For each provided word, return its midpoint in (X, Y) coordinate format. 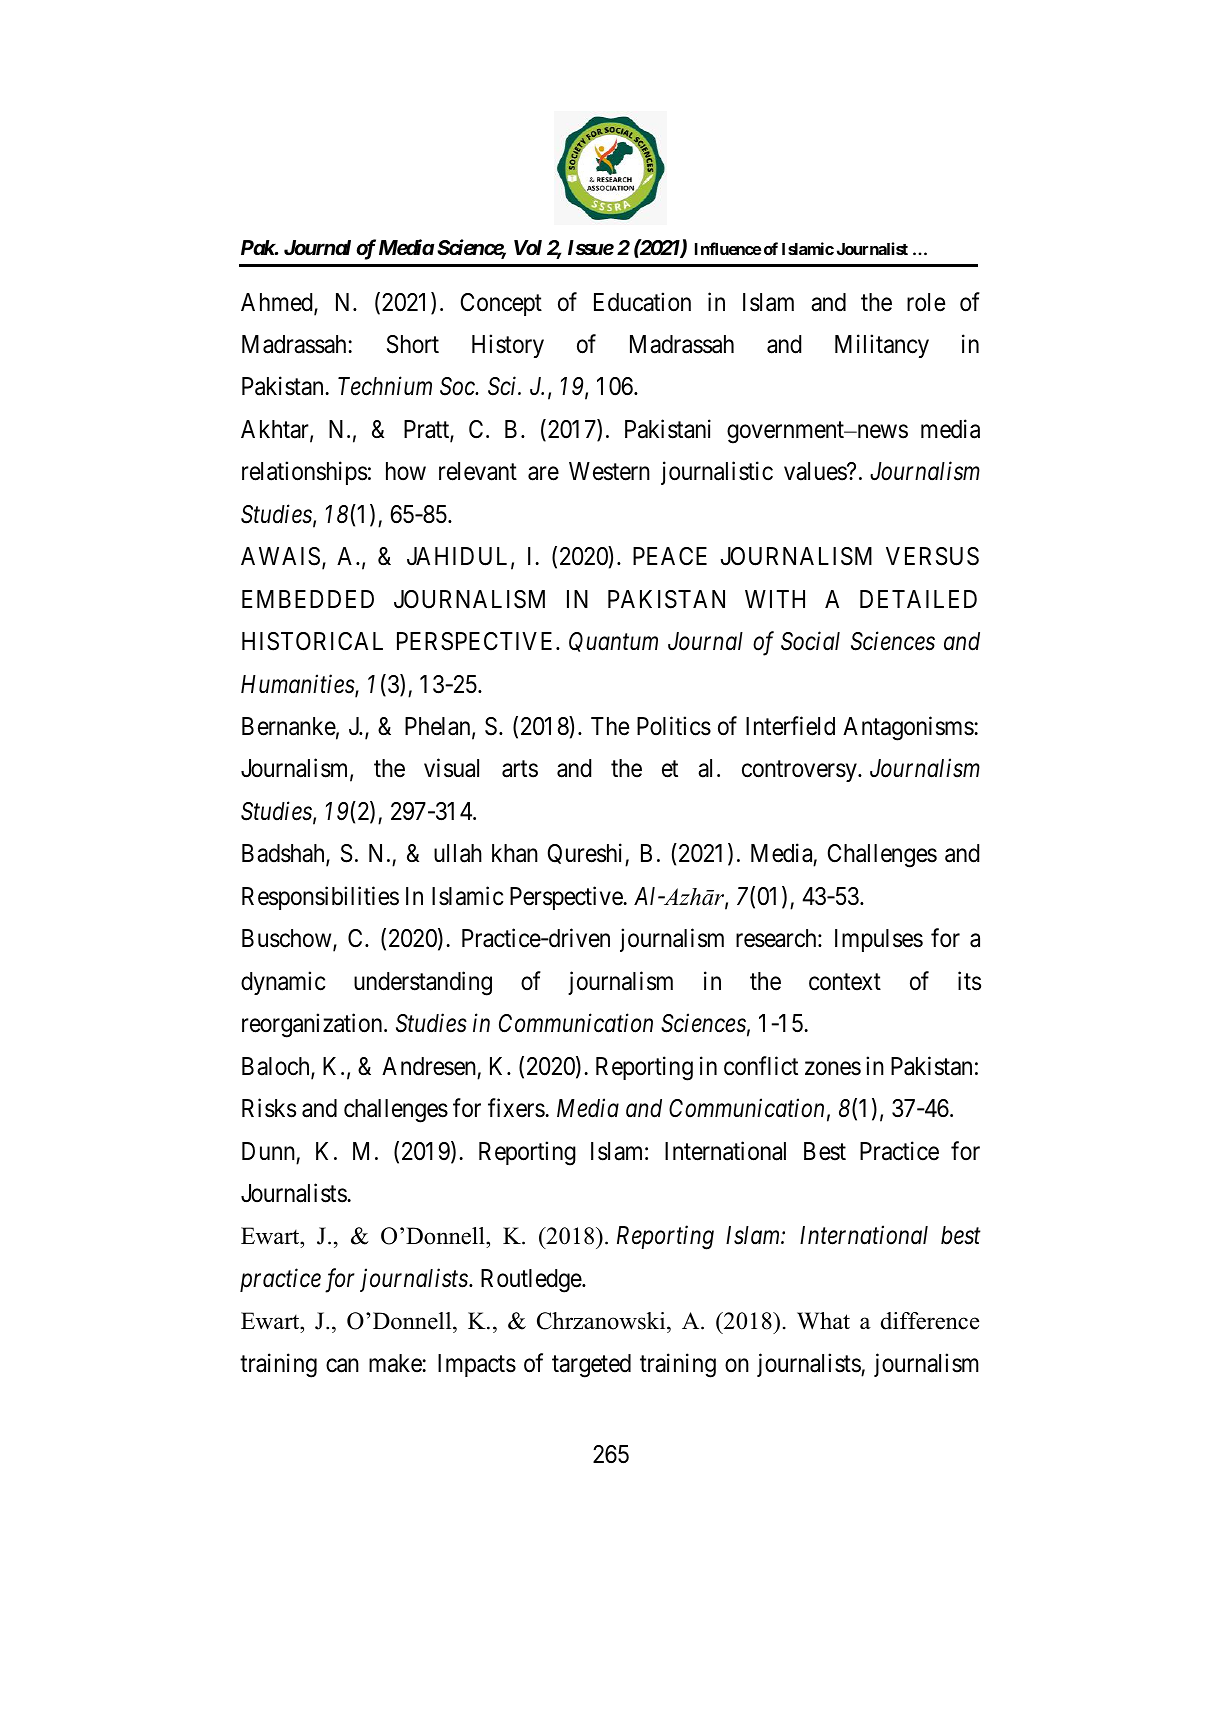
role (926, 302)
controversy (800, 771)
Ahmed (278, 303)
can (342, 1366)
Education (642, 302)
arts (520, 769)
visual (451, 768)
